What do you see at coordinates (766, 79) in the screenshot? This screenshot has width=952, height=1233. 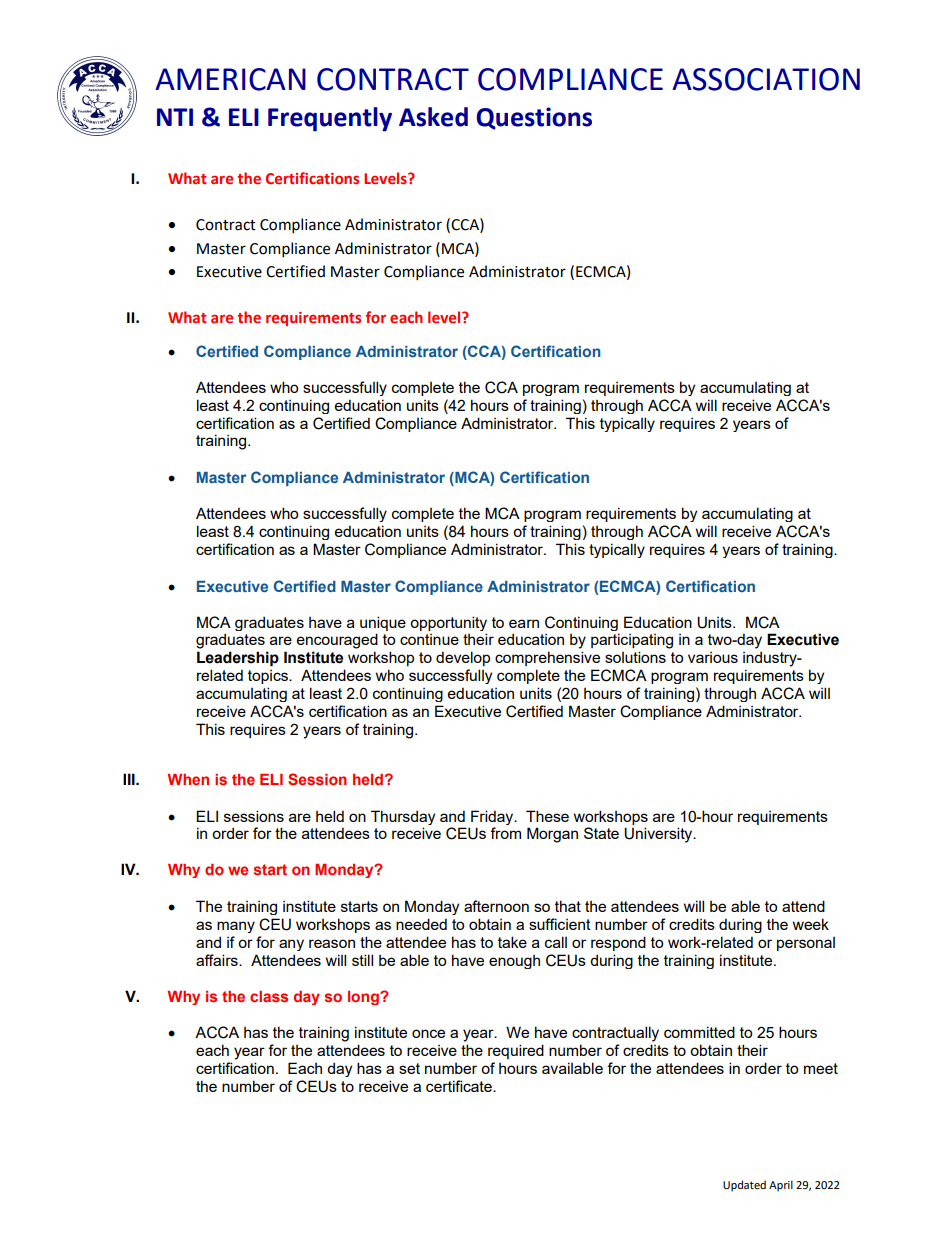 I see `ASSOCIATION` at bounding box center [766, 79].
